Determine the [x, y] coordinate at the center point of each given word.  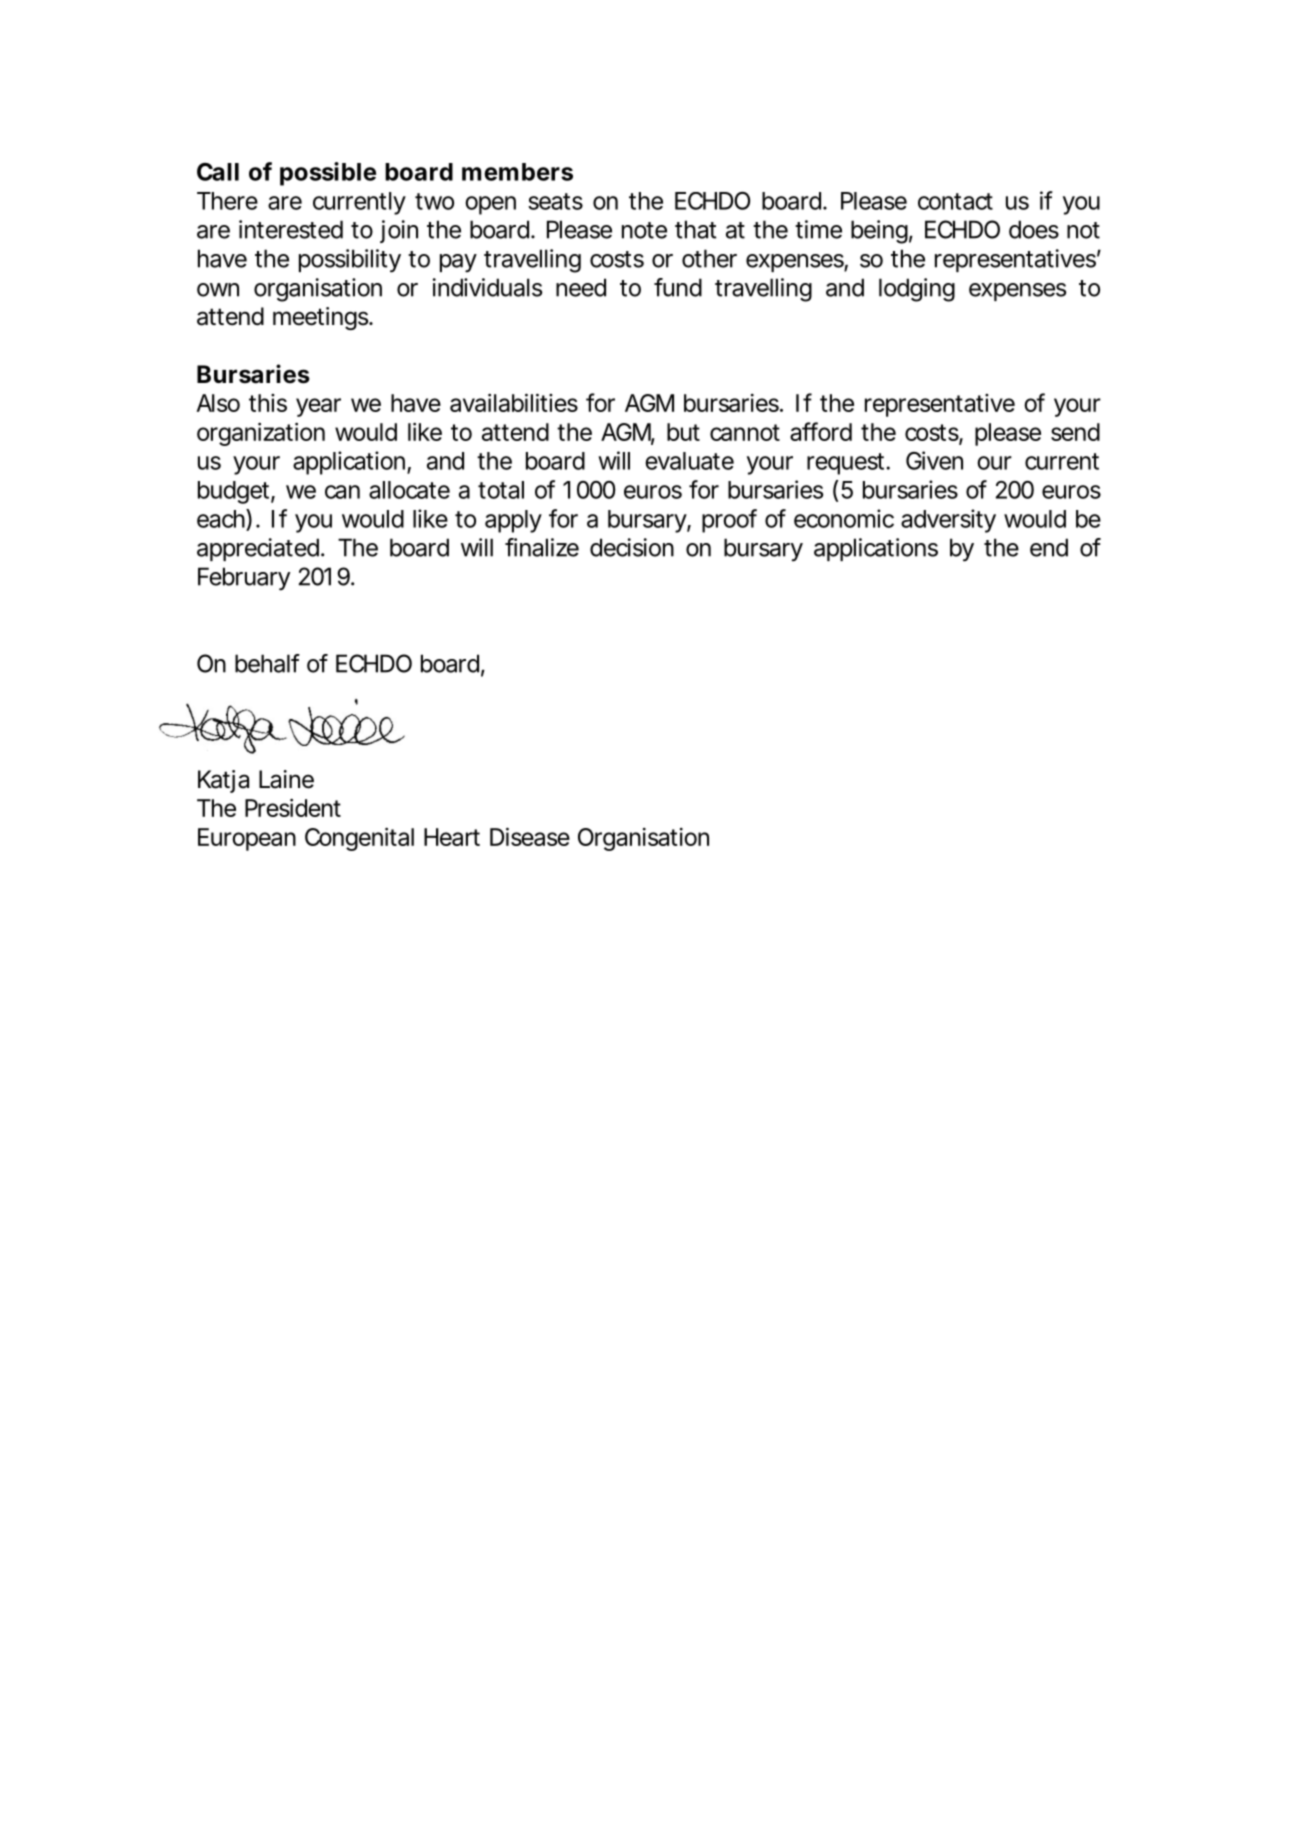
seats [555, 201]
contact [955, 201]
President [293, 807]
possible [328, 174]
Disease [530, 836]
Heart [452, 837]
